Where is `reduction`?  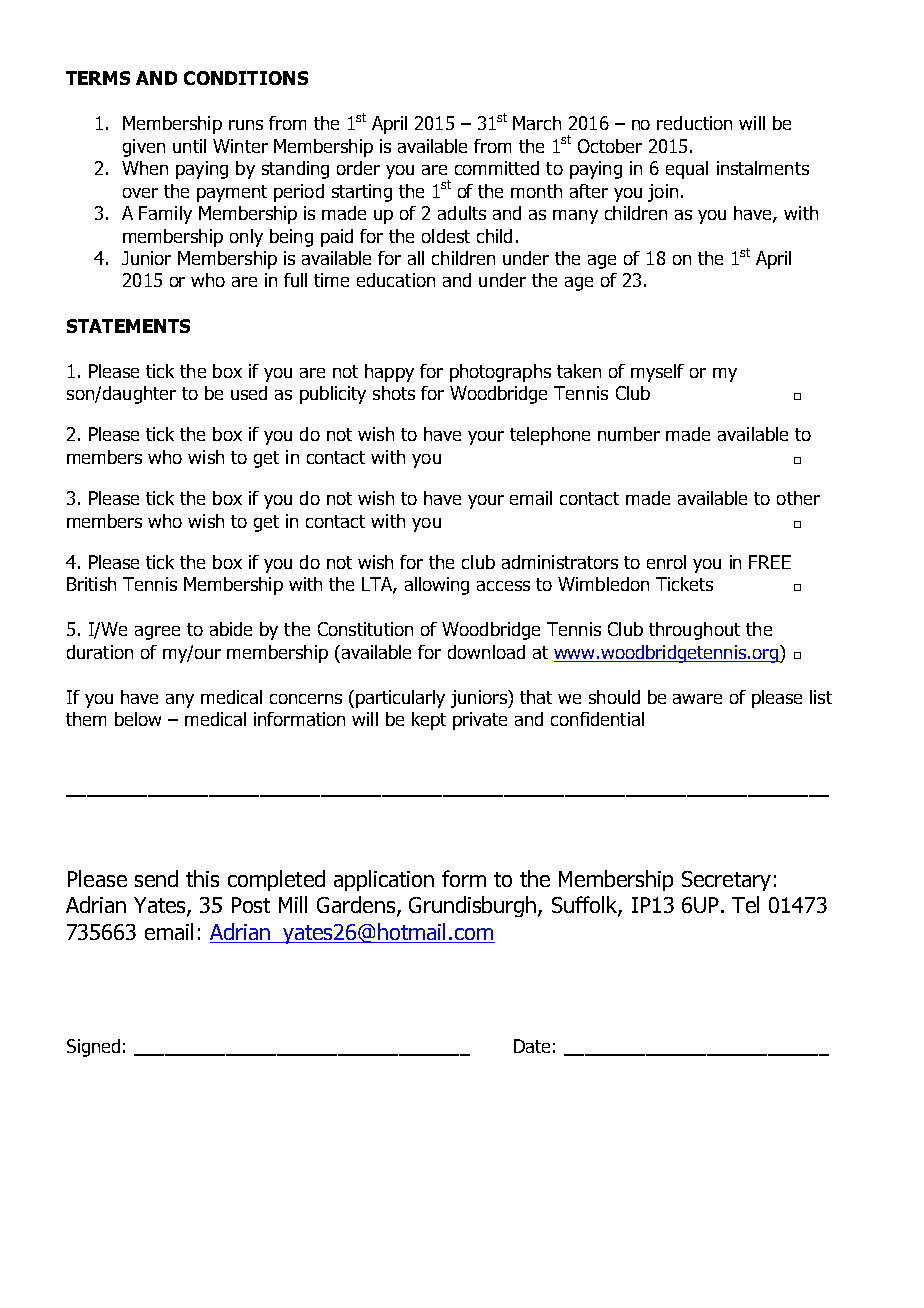
reduction is located at coordinates (694, 123).
